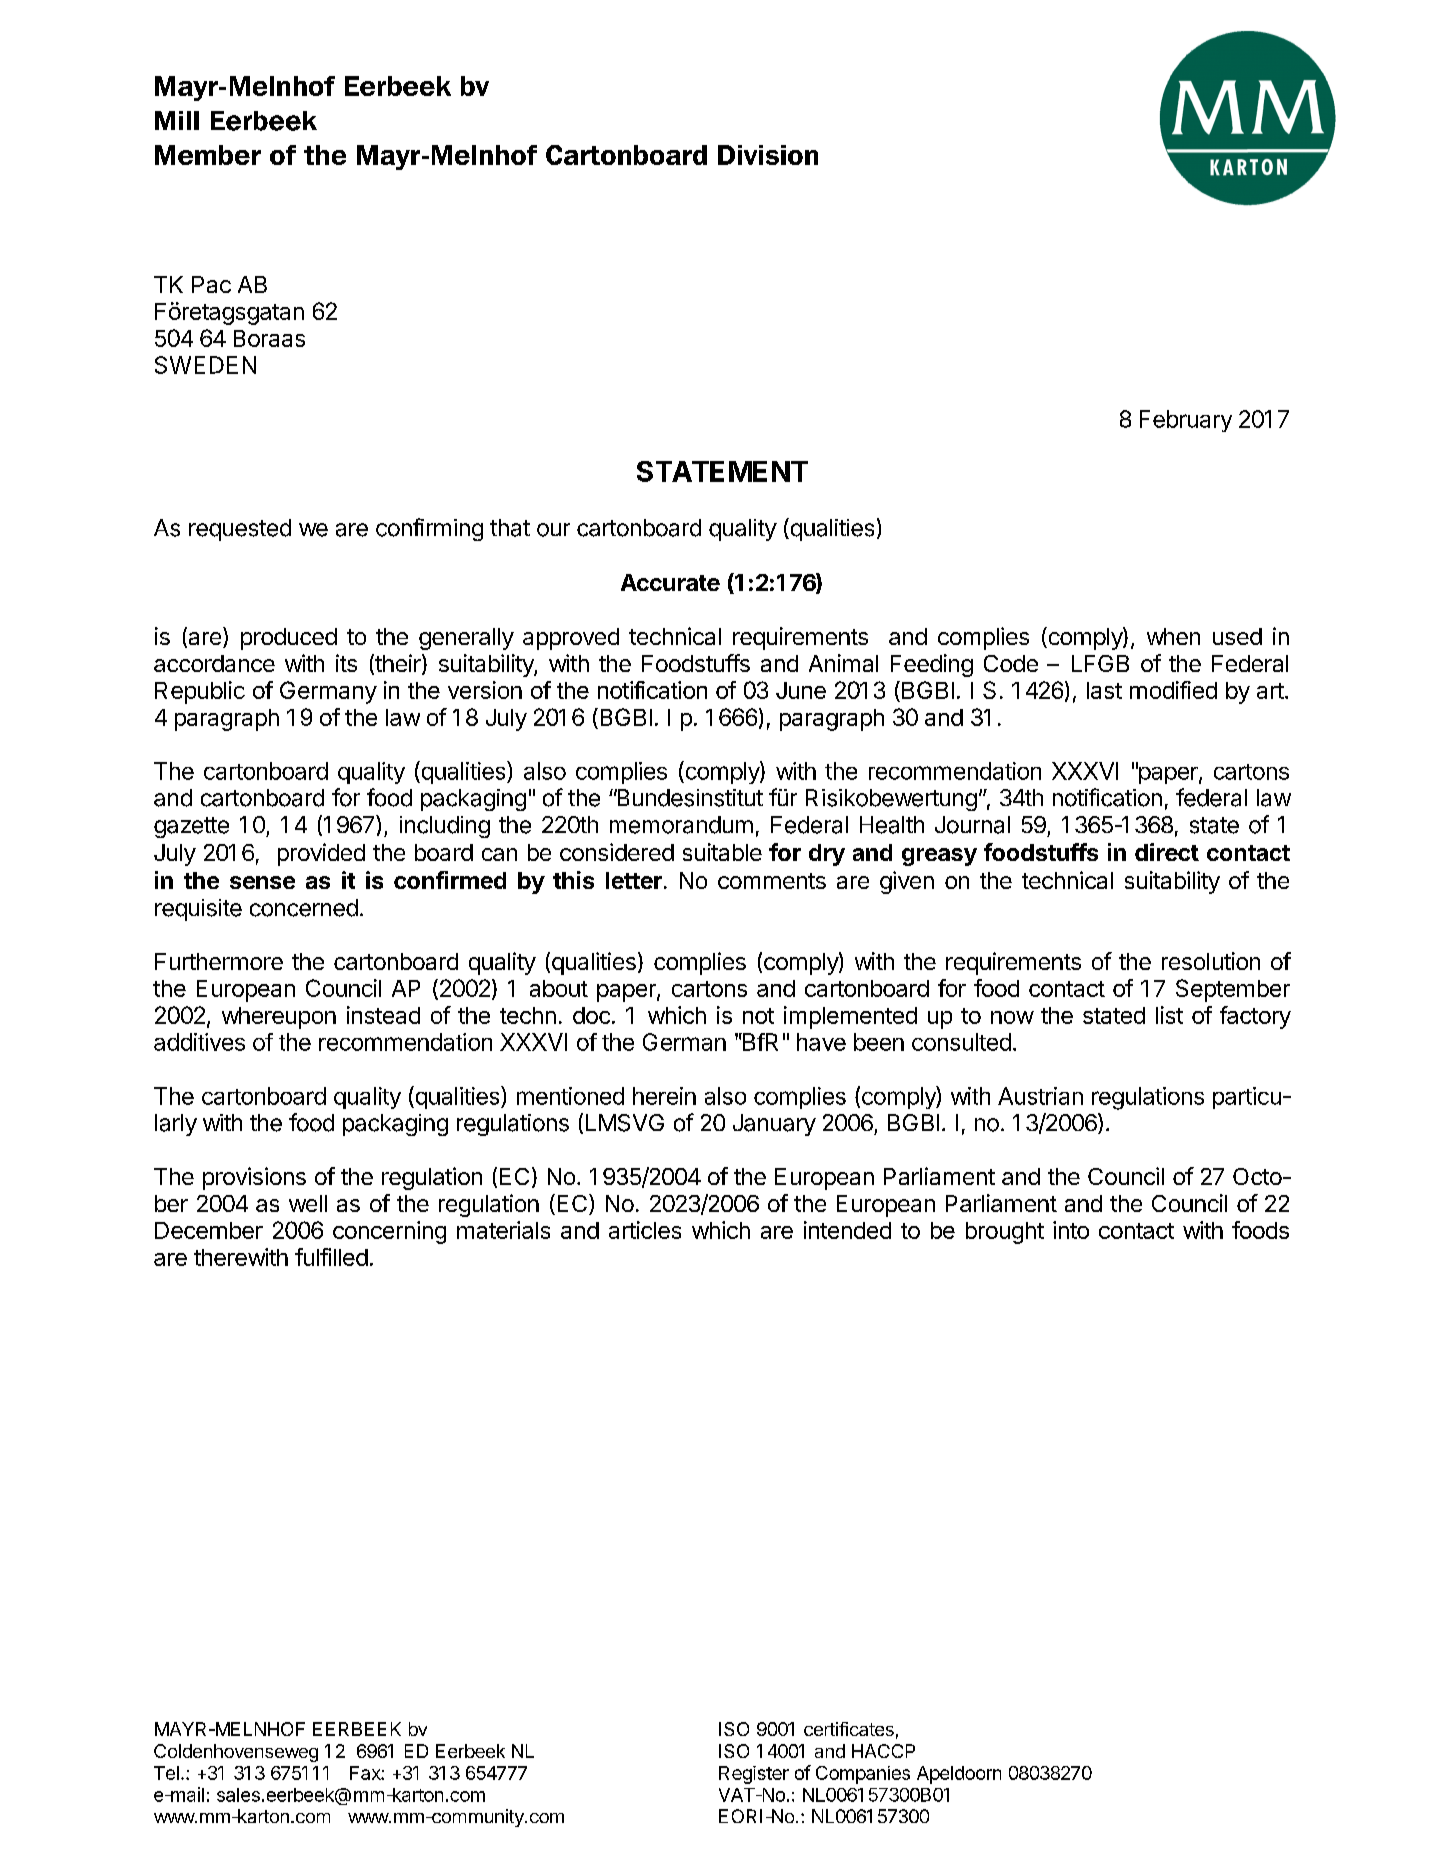 This screenshot has width=1443, height=1868. I want to click on direct, so click(1167, 852).
